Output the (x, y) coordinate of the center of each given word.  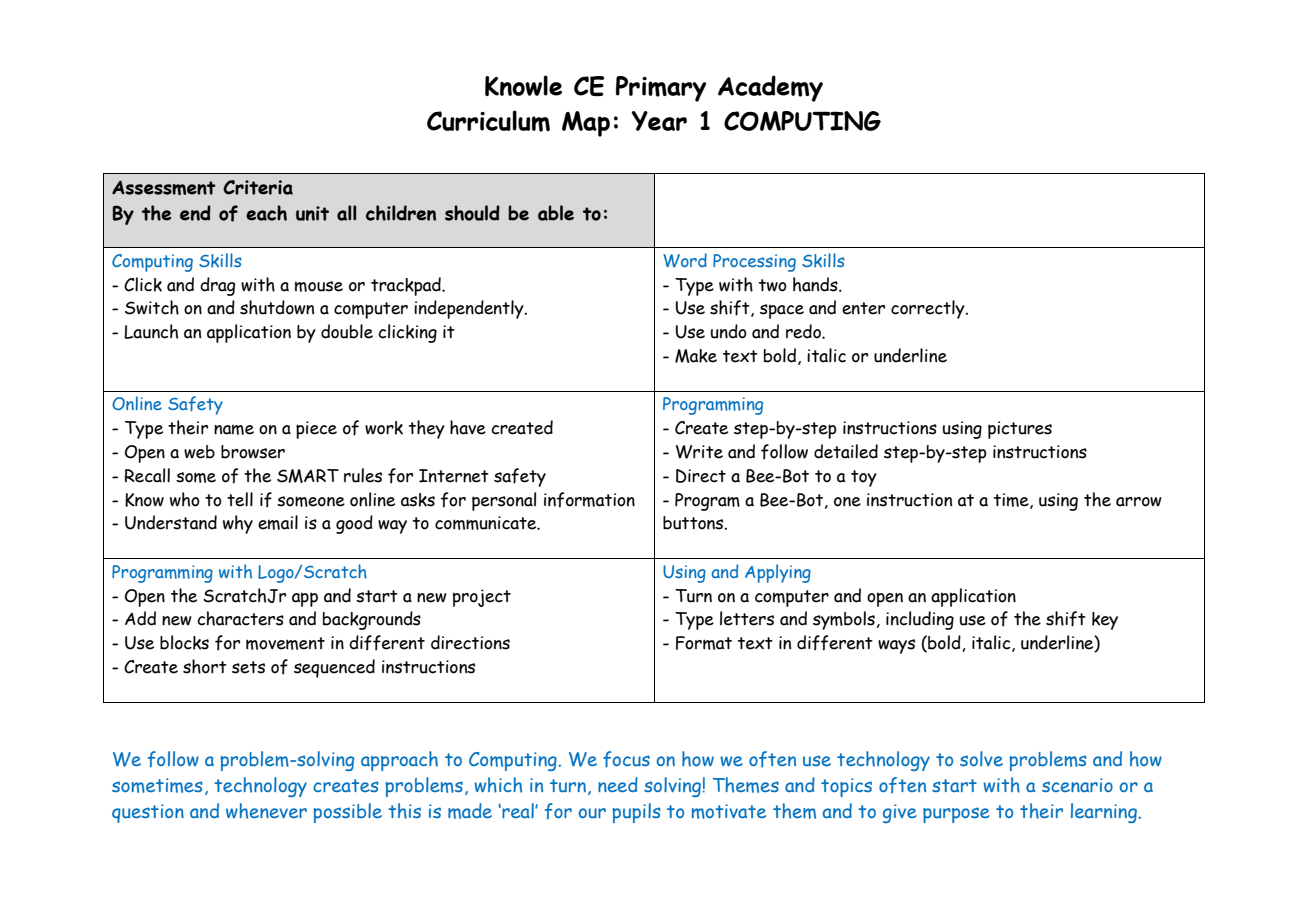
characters (240, 618)
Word (685, 260)
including (920, 620)
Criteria (258, 187)
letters (747, 618)
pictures (1020, 430)
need (618, 784)
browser (253, 452)
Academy (770, 88)
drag (218, 286)
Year (659, 121)
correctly (929, 309)
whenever (266, 811)
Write (699, 452)
